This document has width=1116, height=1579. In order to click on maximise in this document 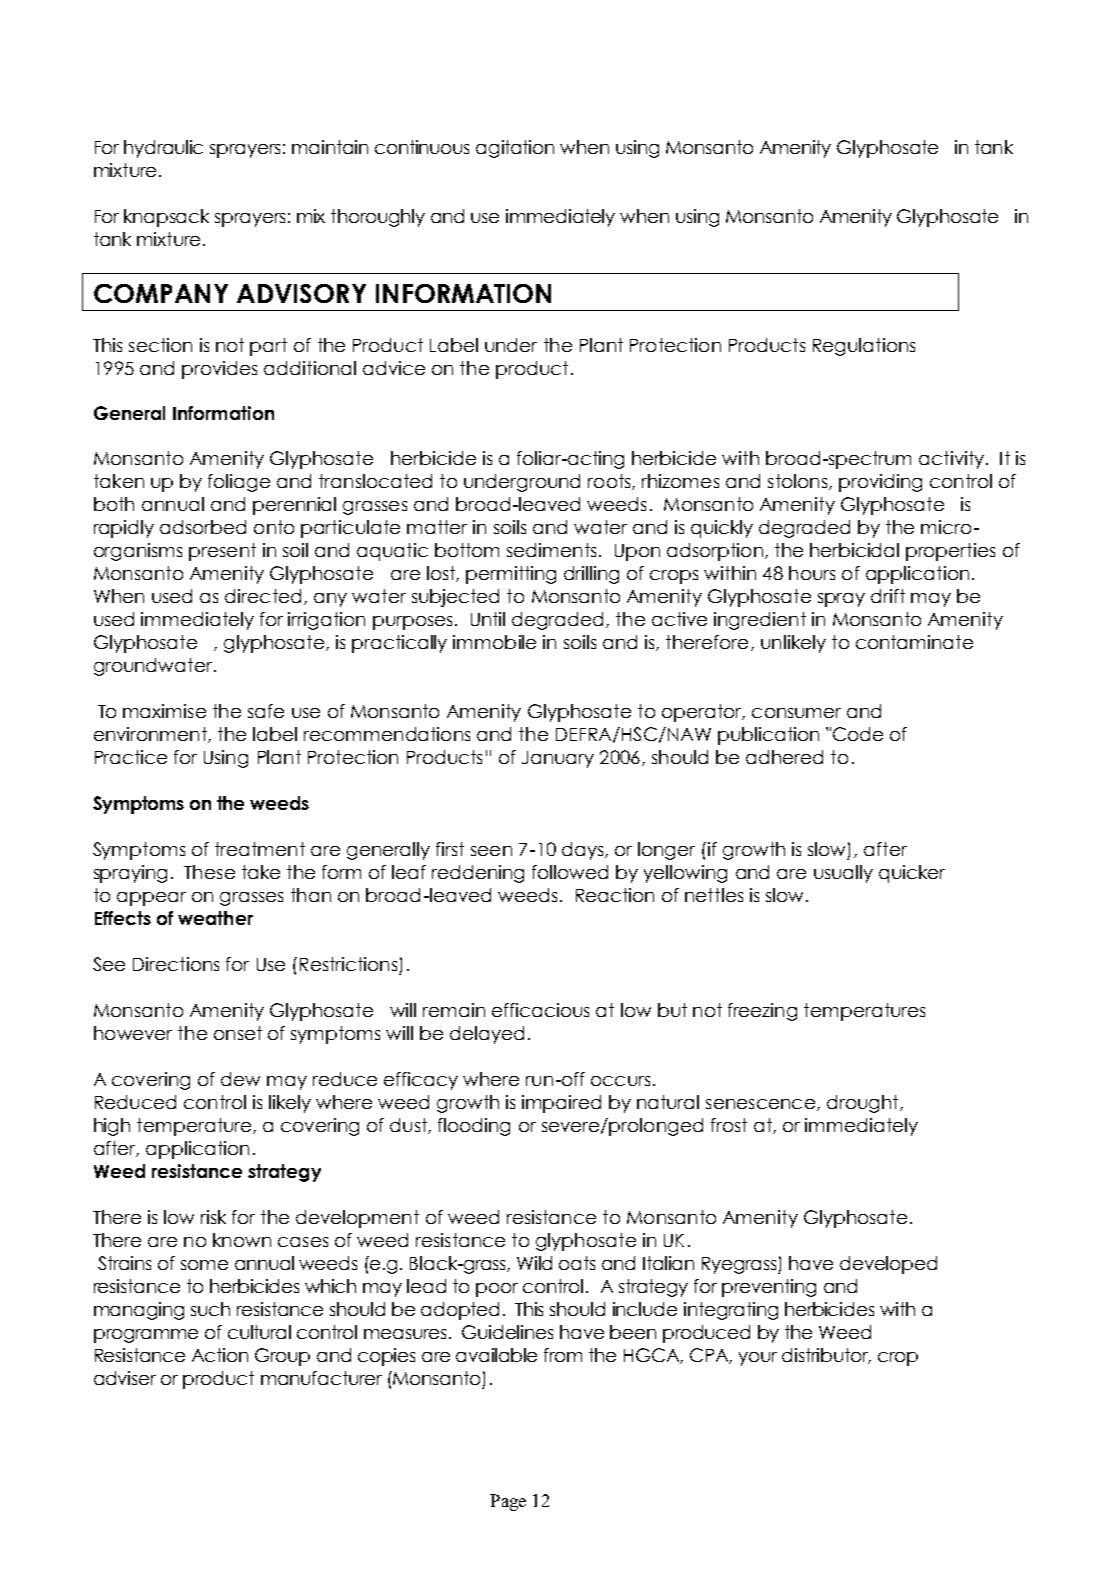, I will do `click(164, 711)`.
